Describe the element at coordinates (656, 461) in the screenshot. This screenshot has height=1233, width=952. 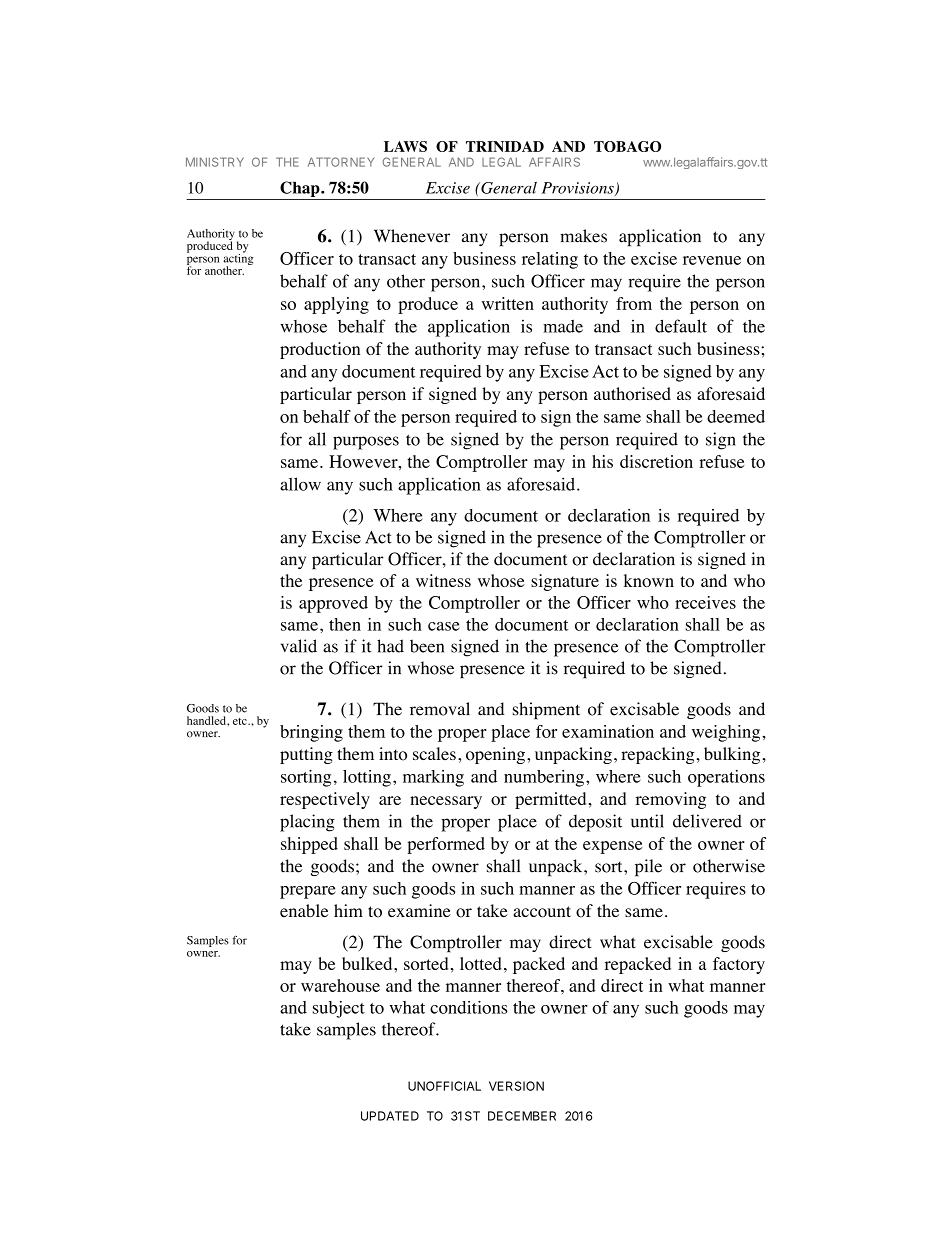
I see `discretion` at that location.
